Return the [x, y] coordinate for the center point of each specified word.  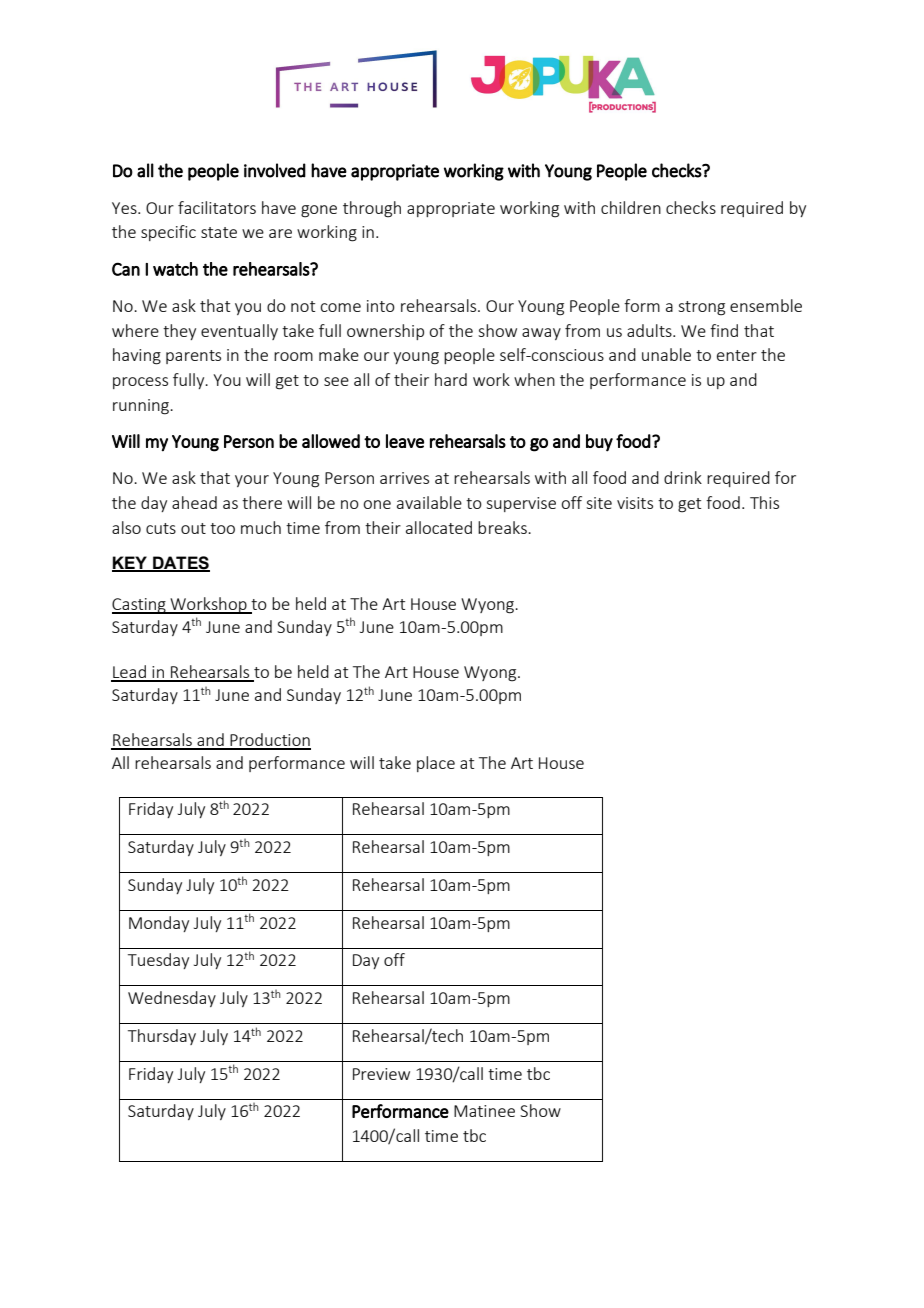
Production [269, 741]
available [429, 502]
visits [635, 503]
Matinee [484, 1111]
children [631, 207]
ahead [194, 502]
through [372, 209]
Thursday [162, 1037]
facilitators [217, 207]
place [436, 764]
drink [683, 477]
